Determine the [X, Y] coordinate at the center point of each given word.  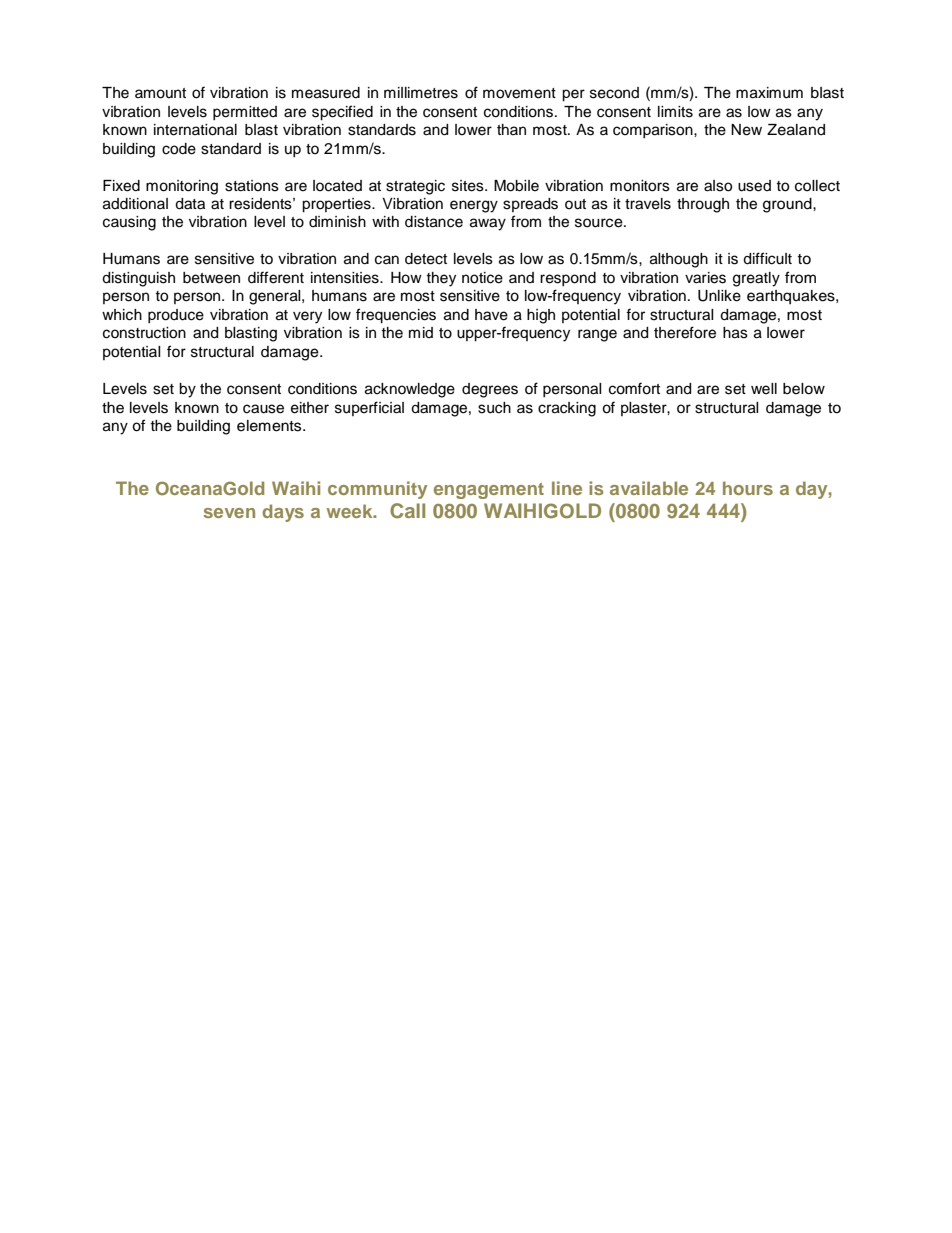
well [764, 389]
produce [176, 316]
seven [229, 513]
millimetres [421, 93]
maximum [769, 93]
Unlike [719, 296]
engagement [489, 491]
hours [748, 488]
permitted [245, 113]
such [494, 408]
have [491, 315]
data [190, 204]
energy [474, 206]
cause [263, 409]
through [703, 205]
